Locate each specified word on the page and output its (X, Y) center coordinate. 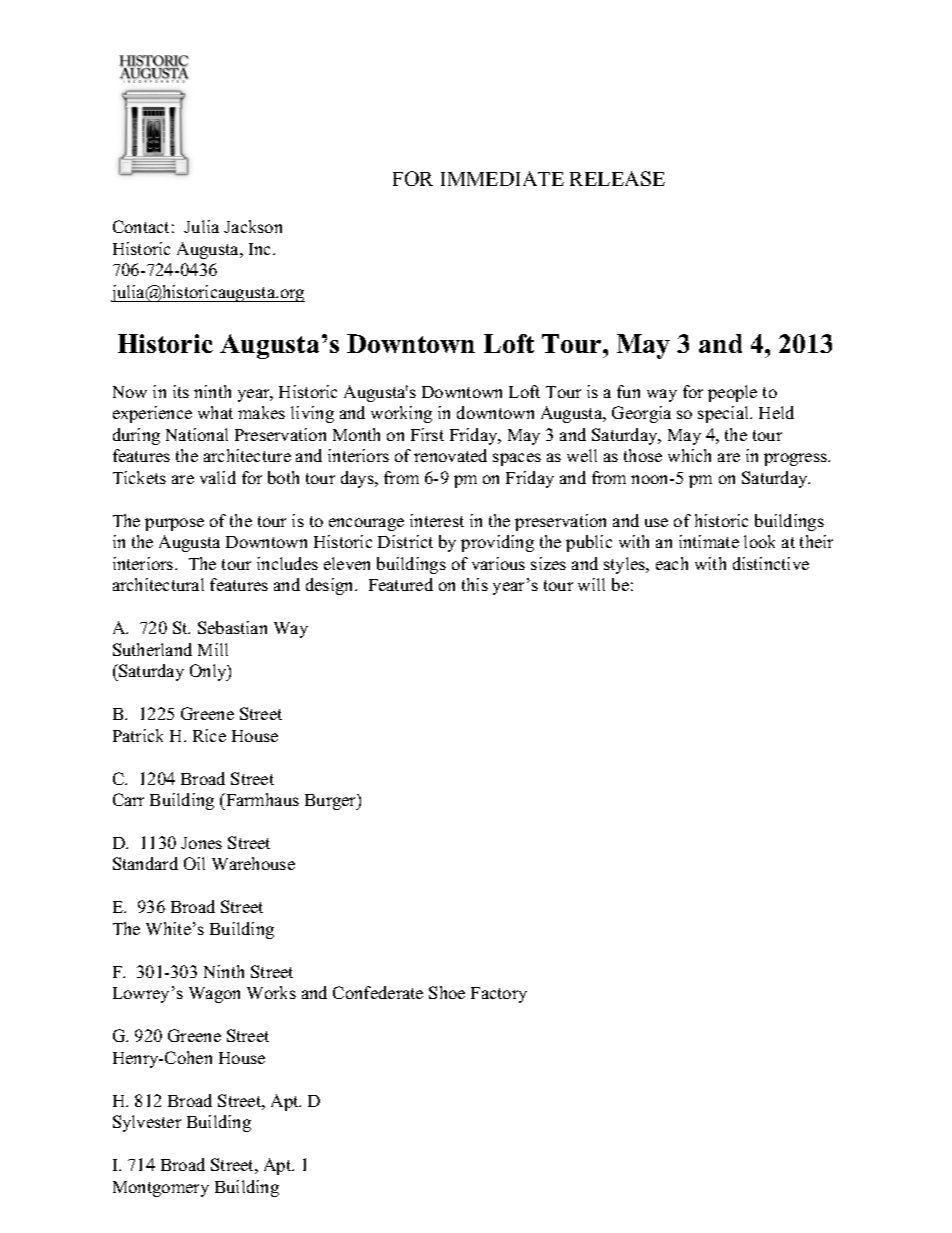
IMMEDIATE (502, 178)
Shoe (447, 992)
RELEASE (617, 178)
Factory (499, 995)
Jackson (253, 226)
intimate (709, 541)
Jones (201, 843)
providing (497, 543)
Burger (332, 802)
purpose (174, 524)
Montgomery (161, 1189)
